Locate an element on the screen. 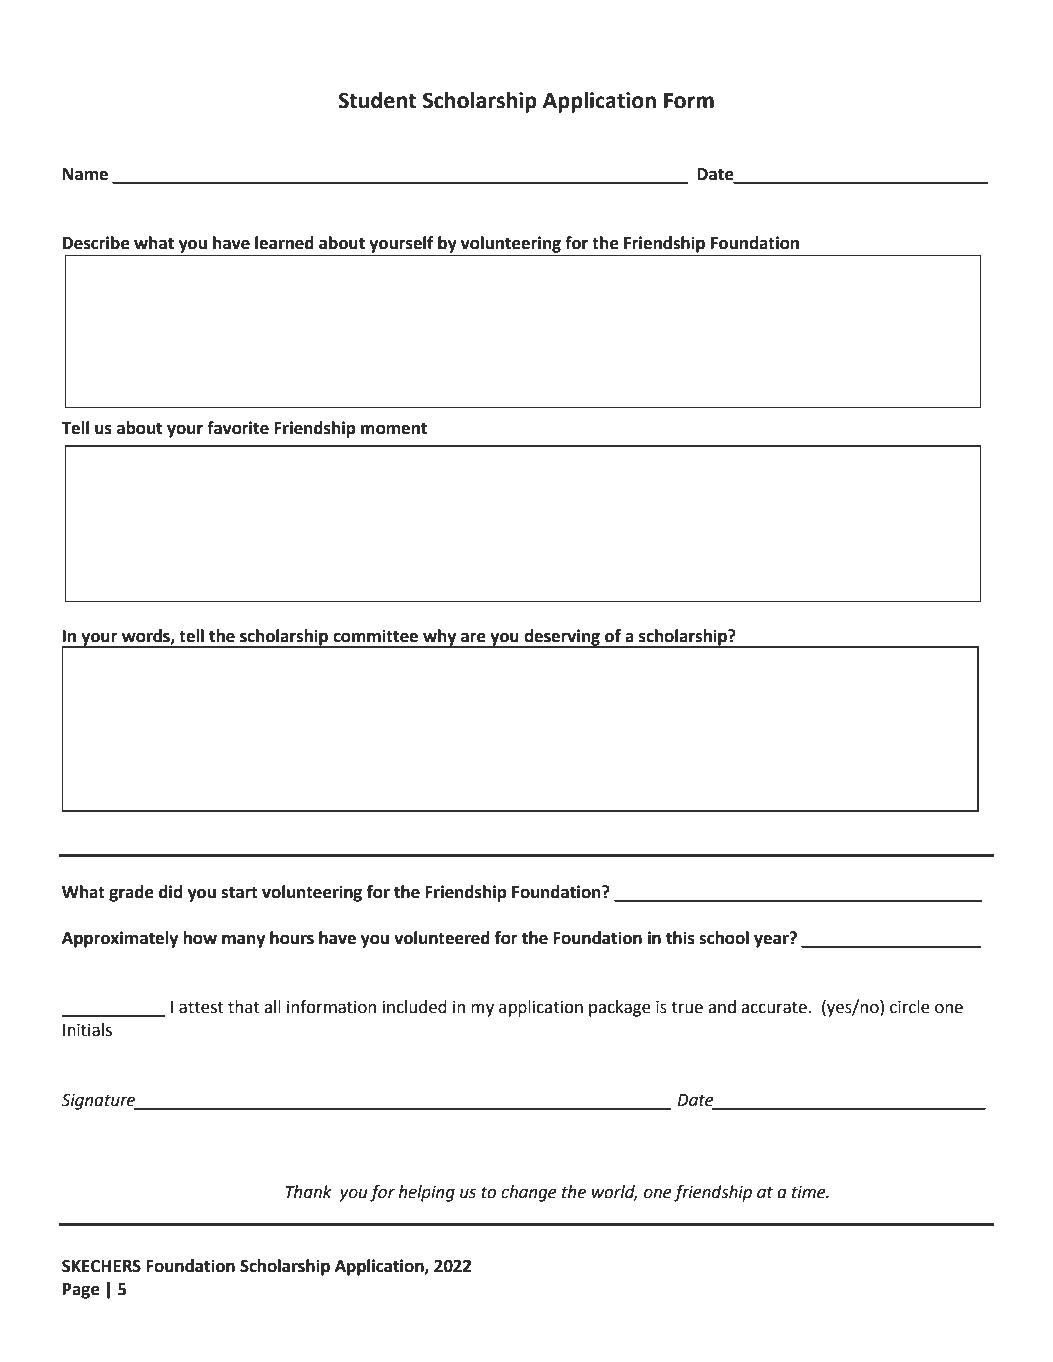 The height and width of the screenshot is (1362, 1053). learned is located at coordinates (284, 243).
